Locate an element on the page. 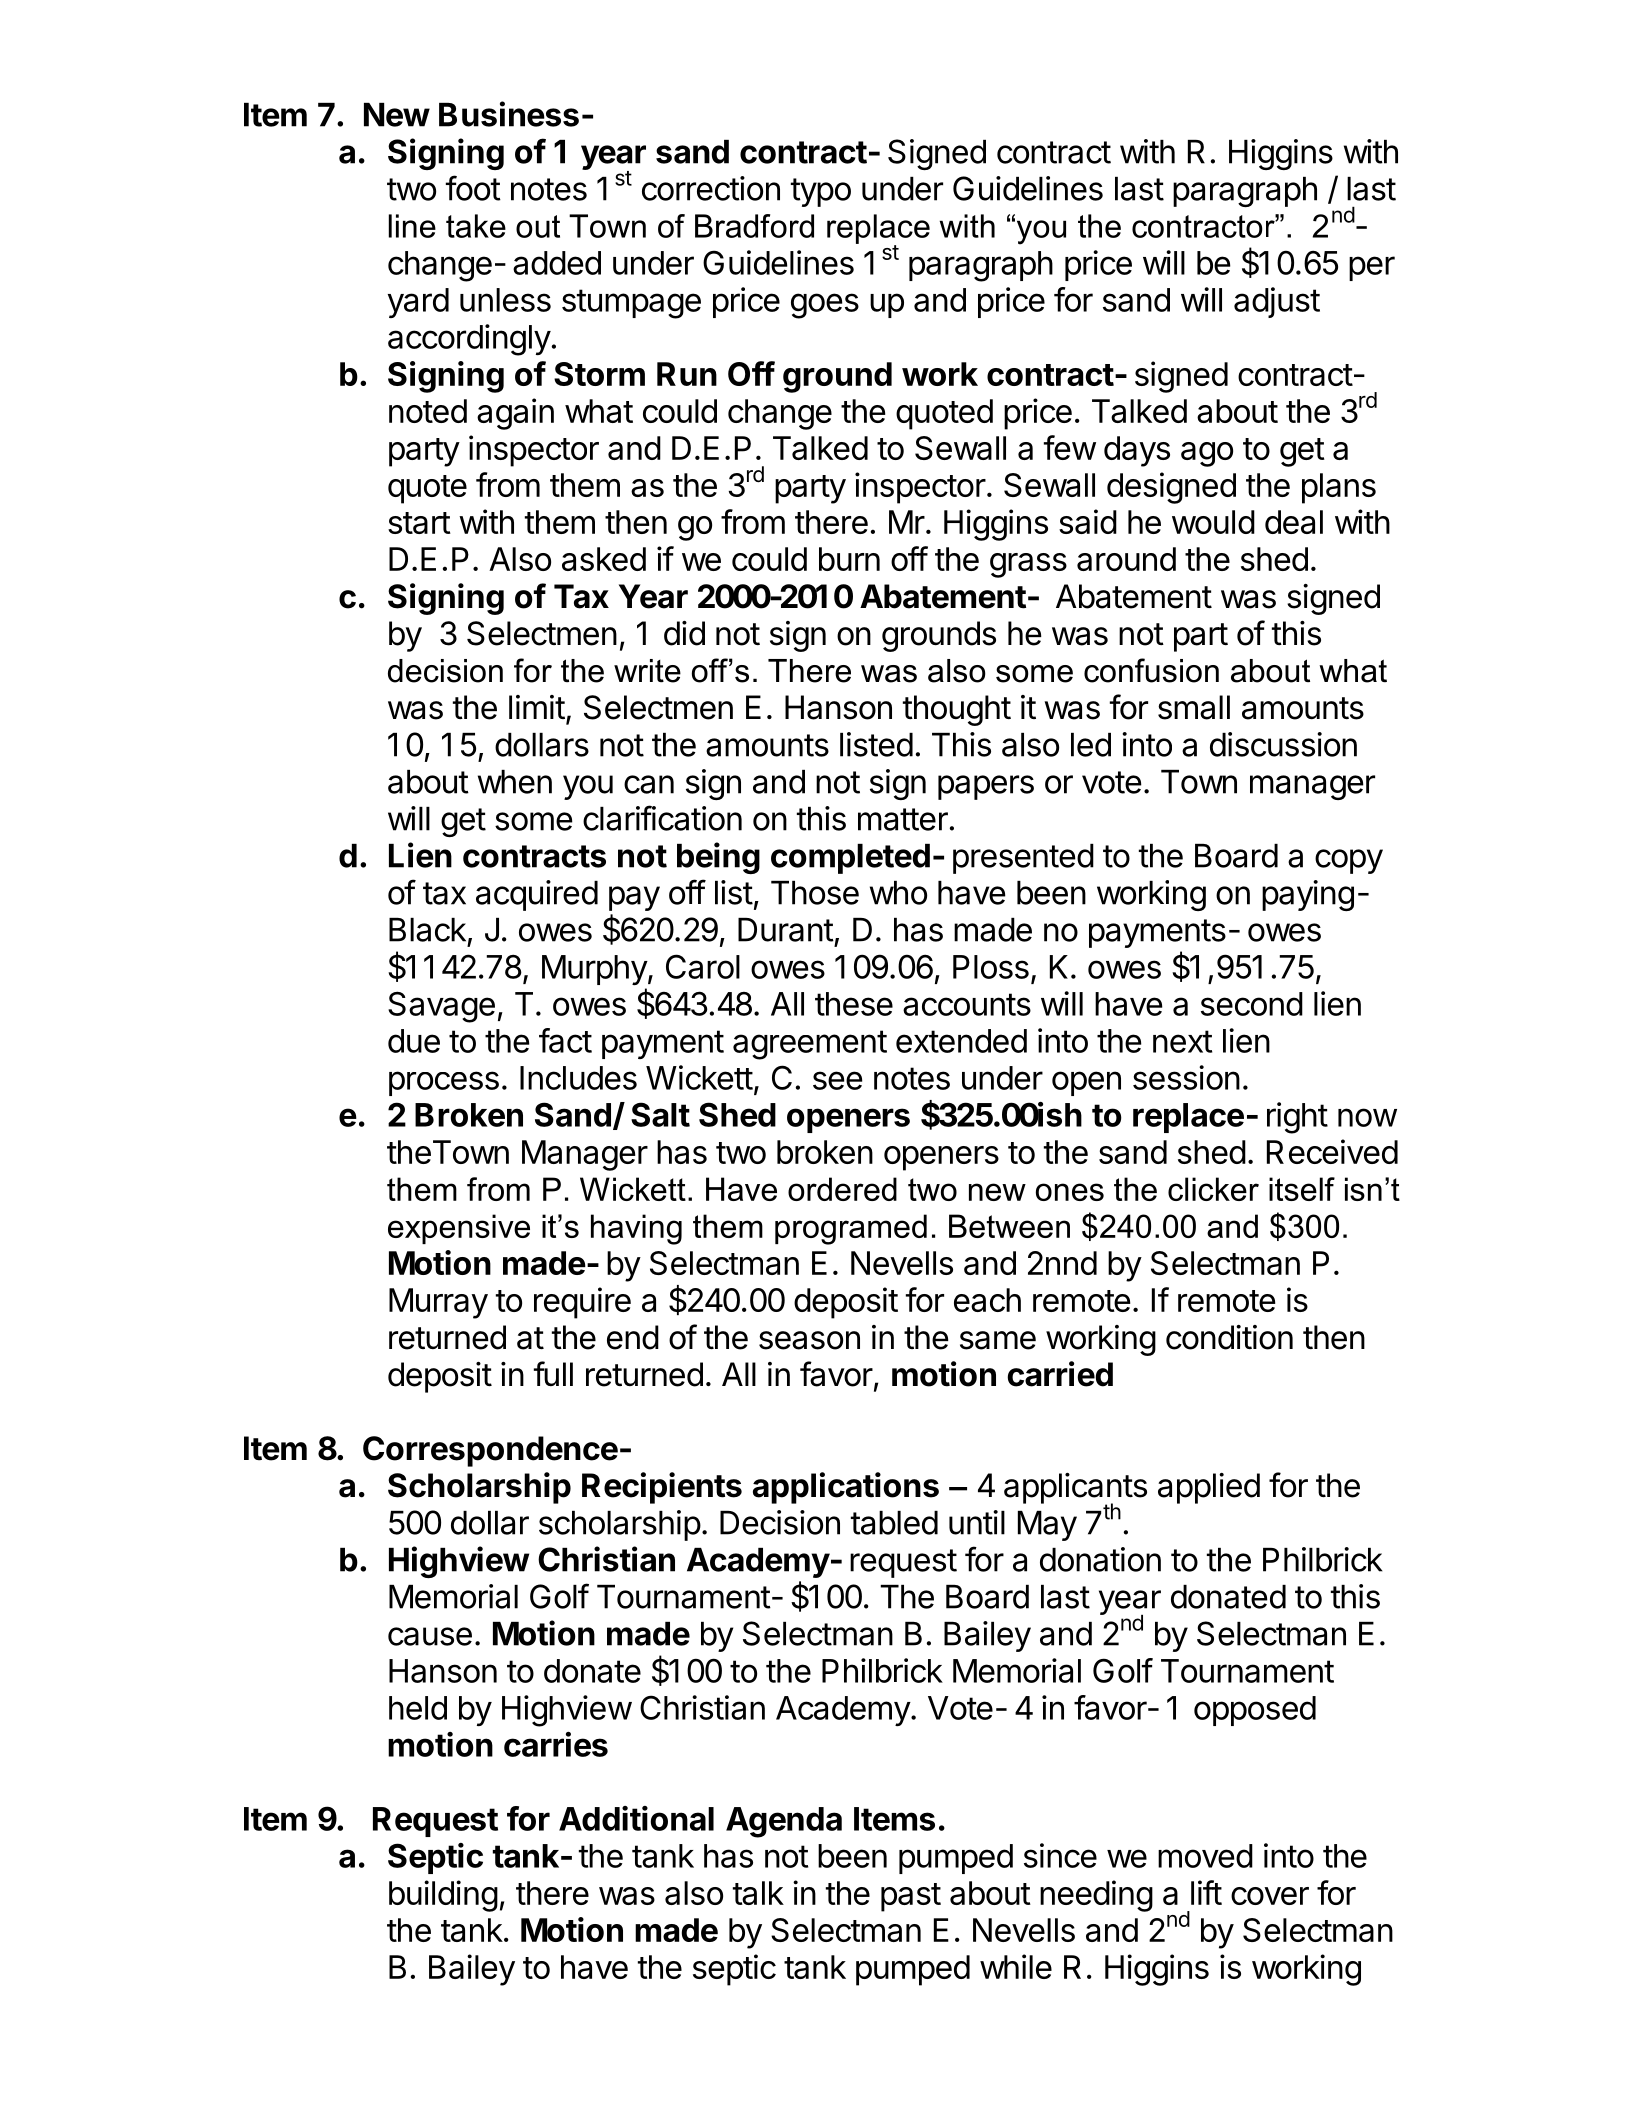 This image has height=2126, width=1643. full is located at coordinates (553, 1373).
